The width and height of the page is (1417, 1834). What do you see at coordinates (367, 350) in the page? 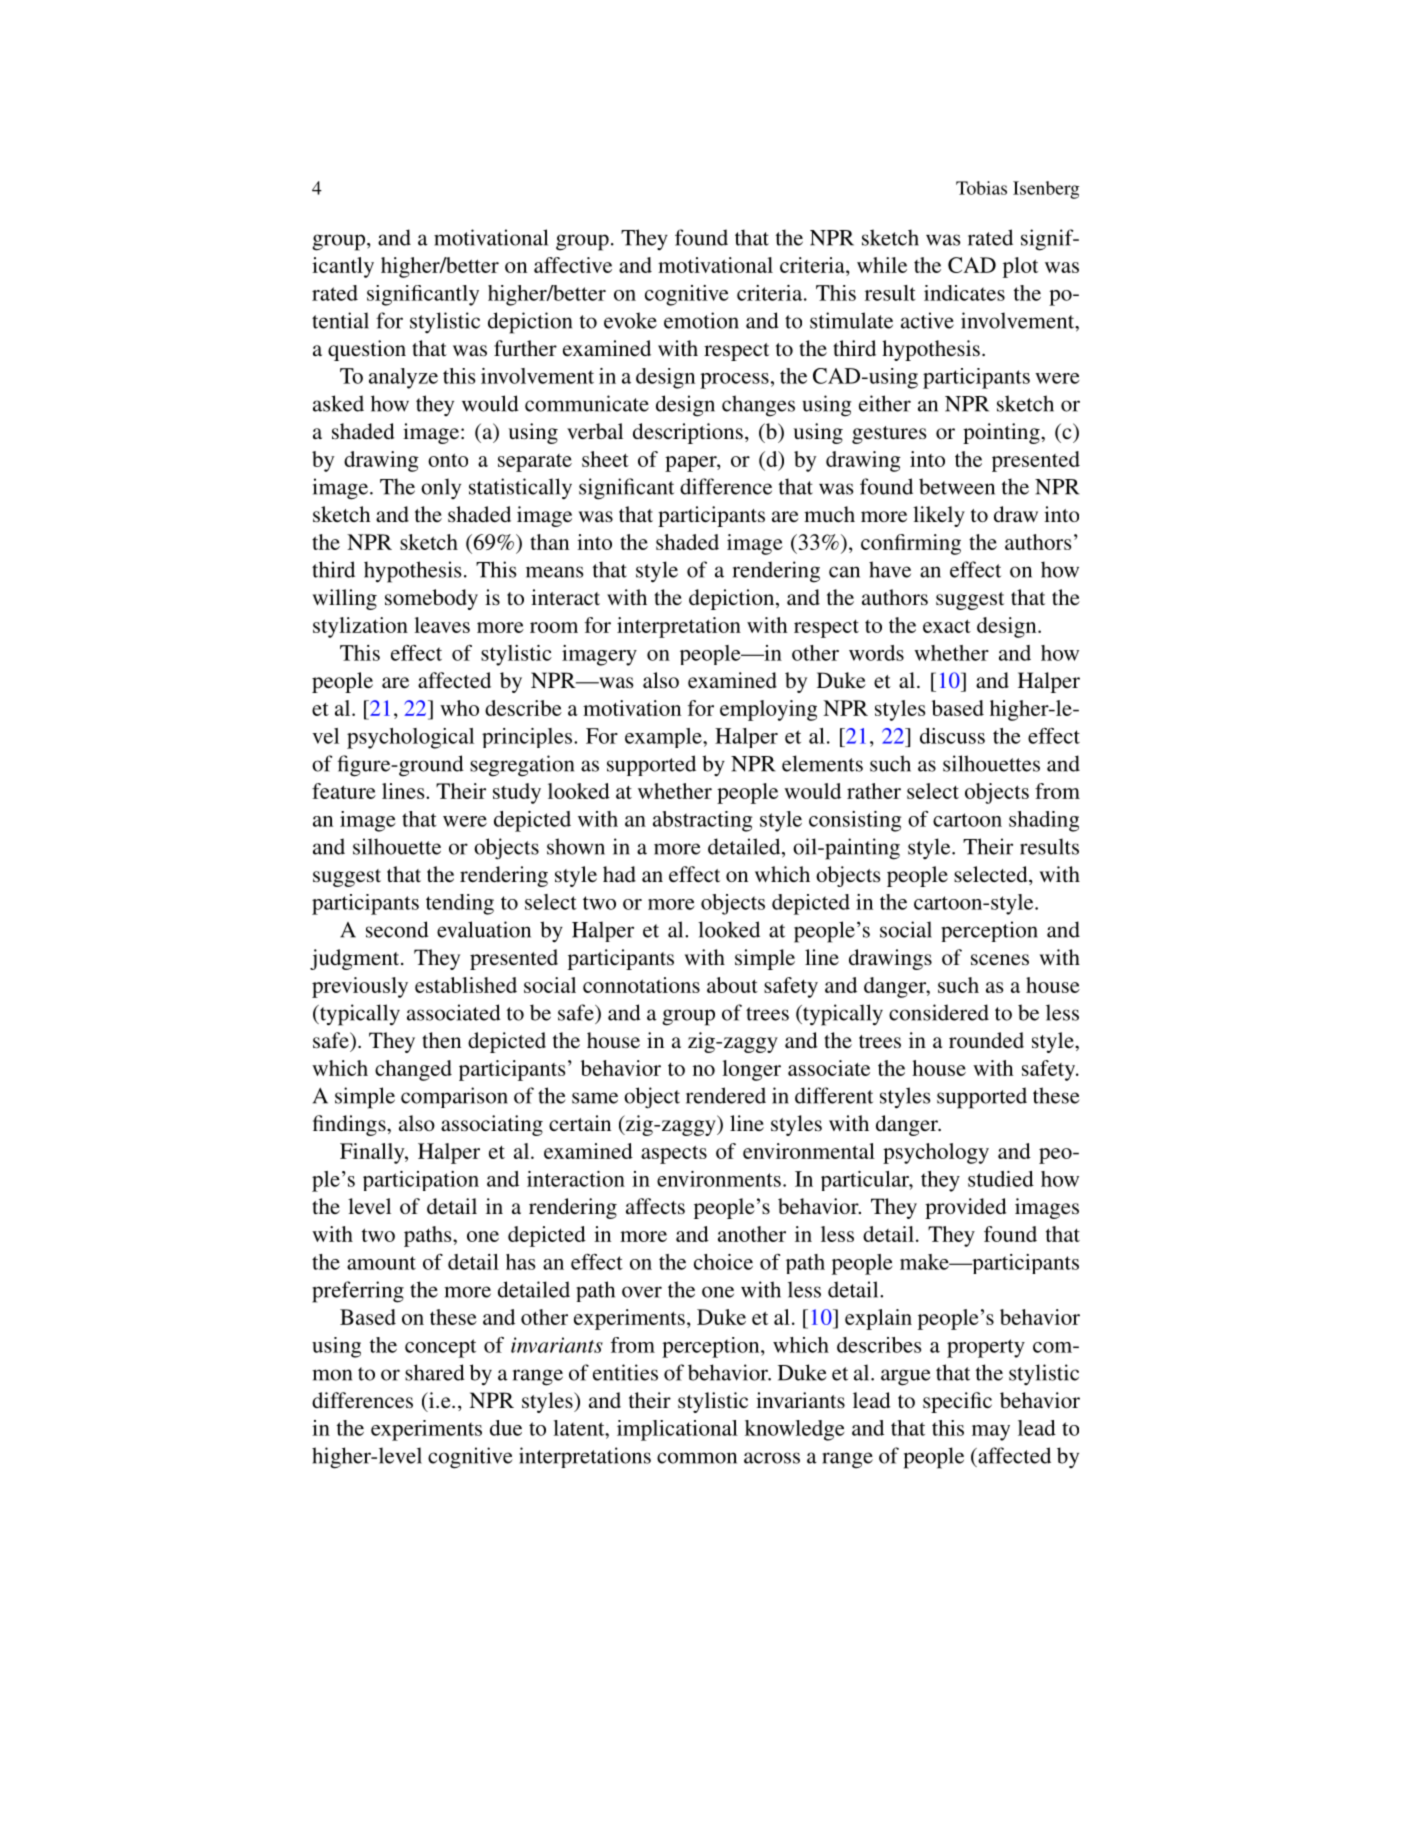
I see `question` at bounding box center [367, 350].
